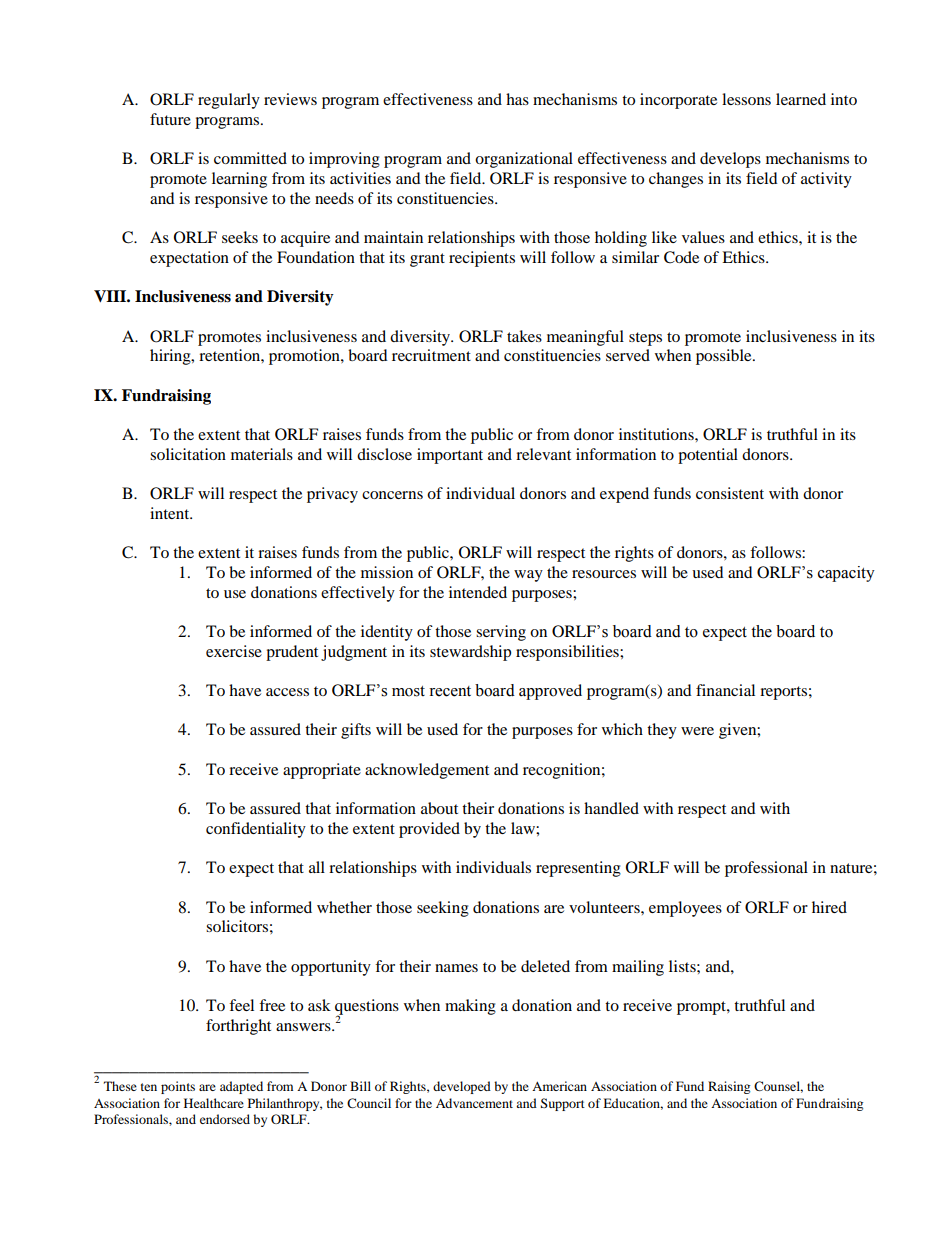  What do you see at coordinates (450, 456) in the screenshot?
I see `important` at bounding box center [450, 456].
